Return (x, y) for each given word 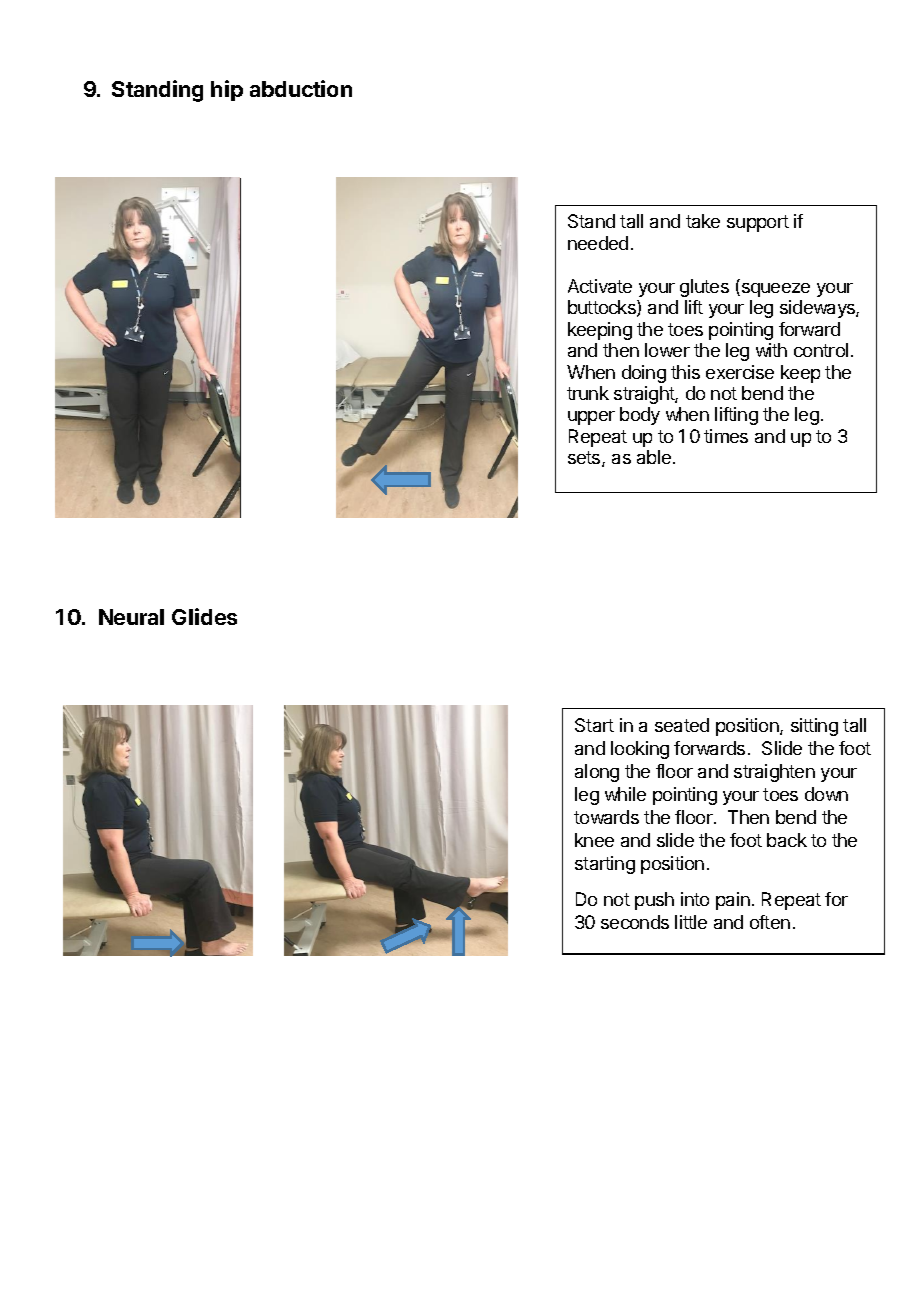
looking (640, 750)
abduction (301, 88)
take (703, 221)
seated (682, 725)
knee (594, 840)
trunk (588, 393)
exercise (740, 372)
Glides (204, 616)
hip (227, 90)
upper (591, 418)
